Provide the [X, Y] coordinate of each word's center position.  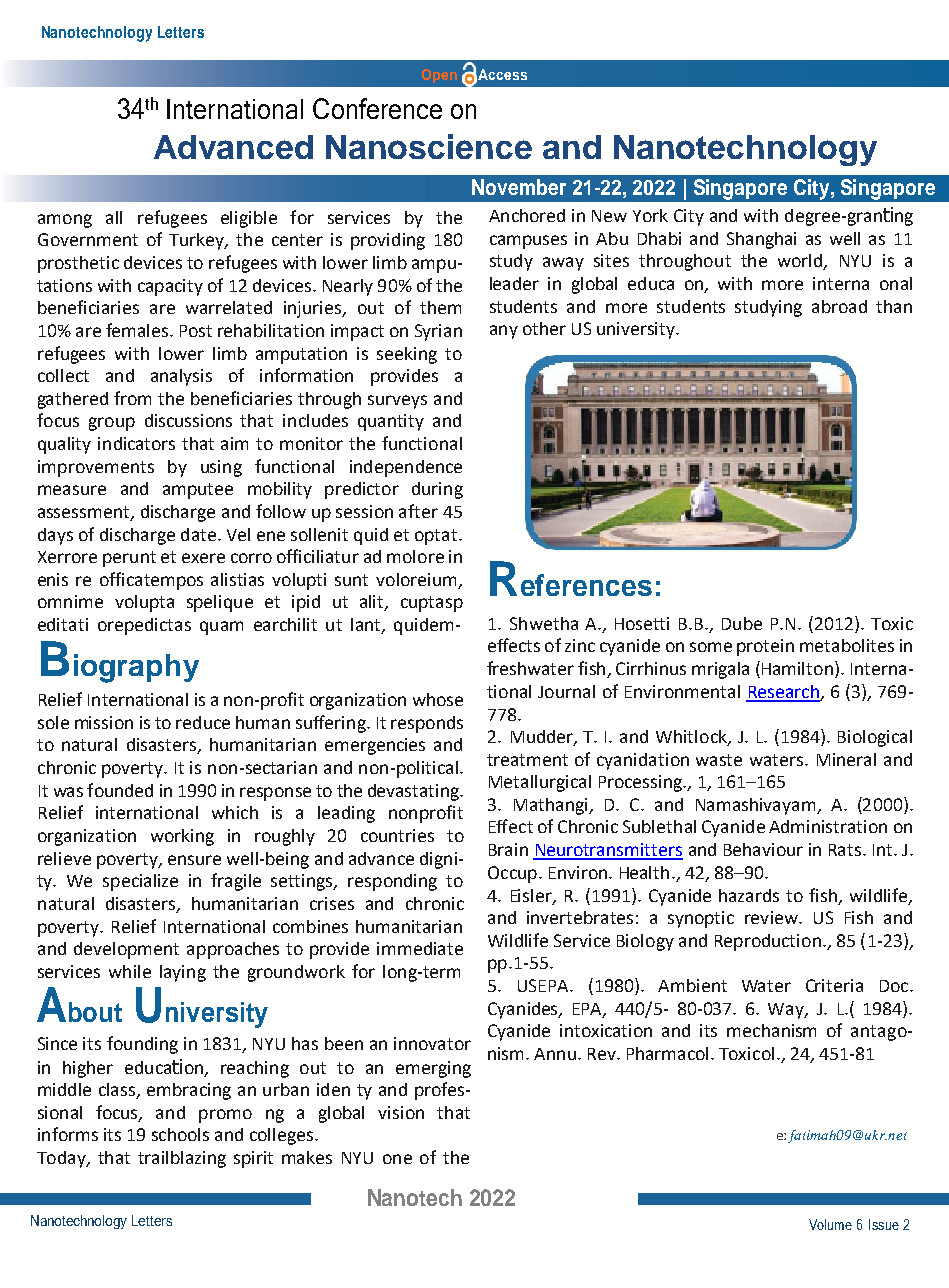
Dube [742, 623]
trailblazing [182, 1159]
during [437, 490]
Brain [508, 849]
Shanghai [761, 240]
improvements [96, 468]
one [397, 1159]
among [65, 221]
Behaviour [763, 849]
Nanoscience [429, 146]
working [182, 837]
